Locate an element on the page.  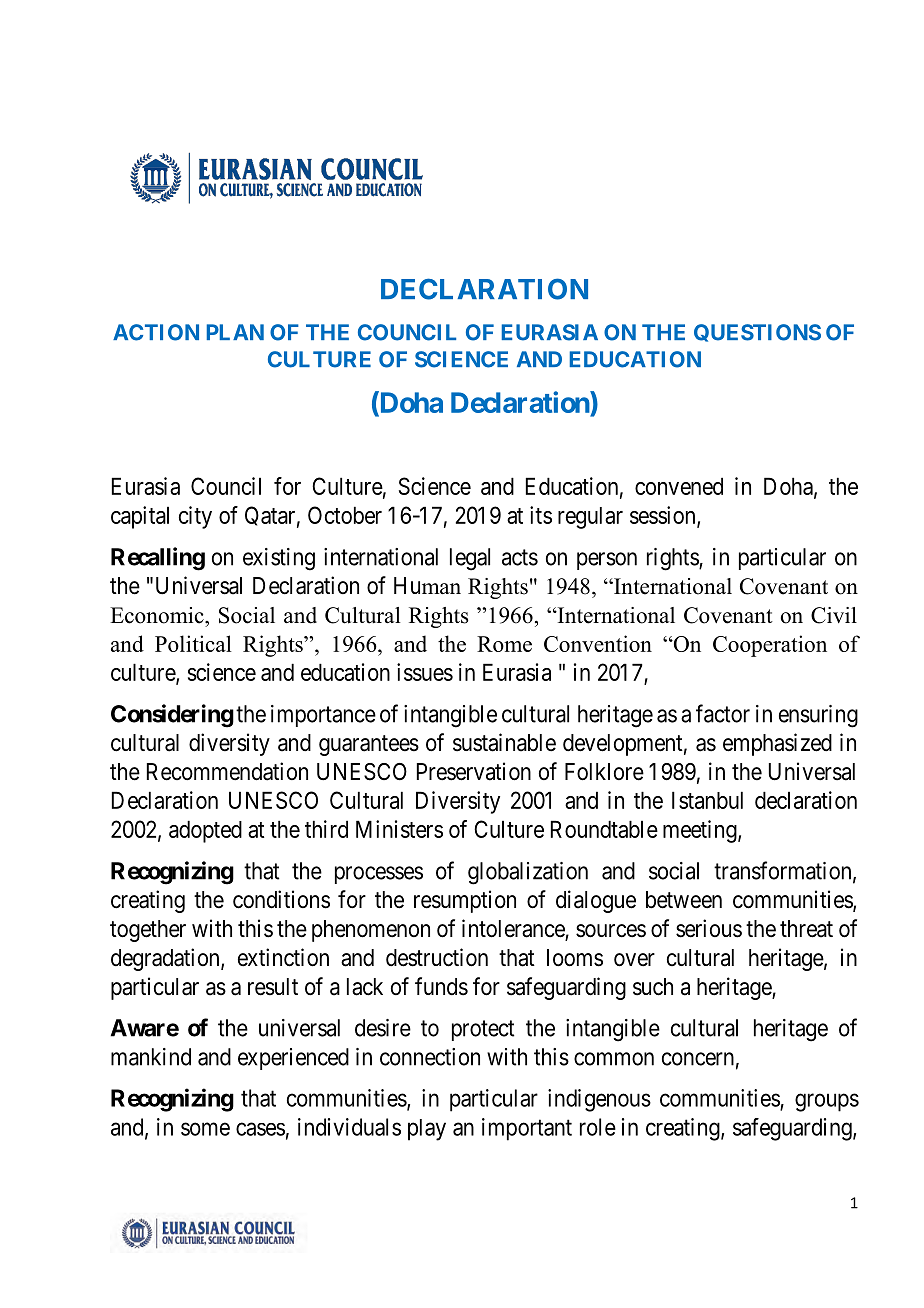
convened is located at coordinates (679, 486).
